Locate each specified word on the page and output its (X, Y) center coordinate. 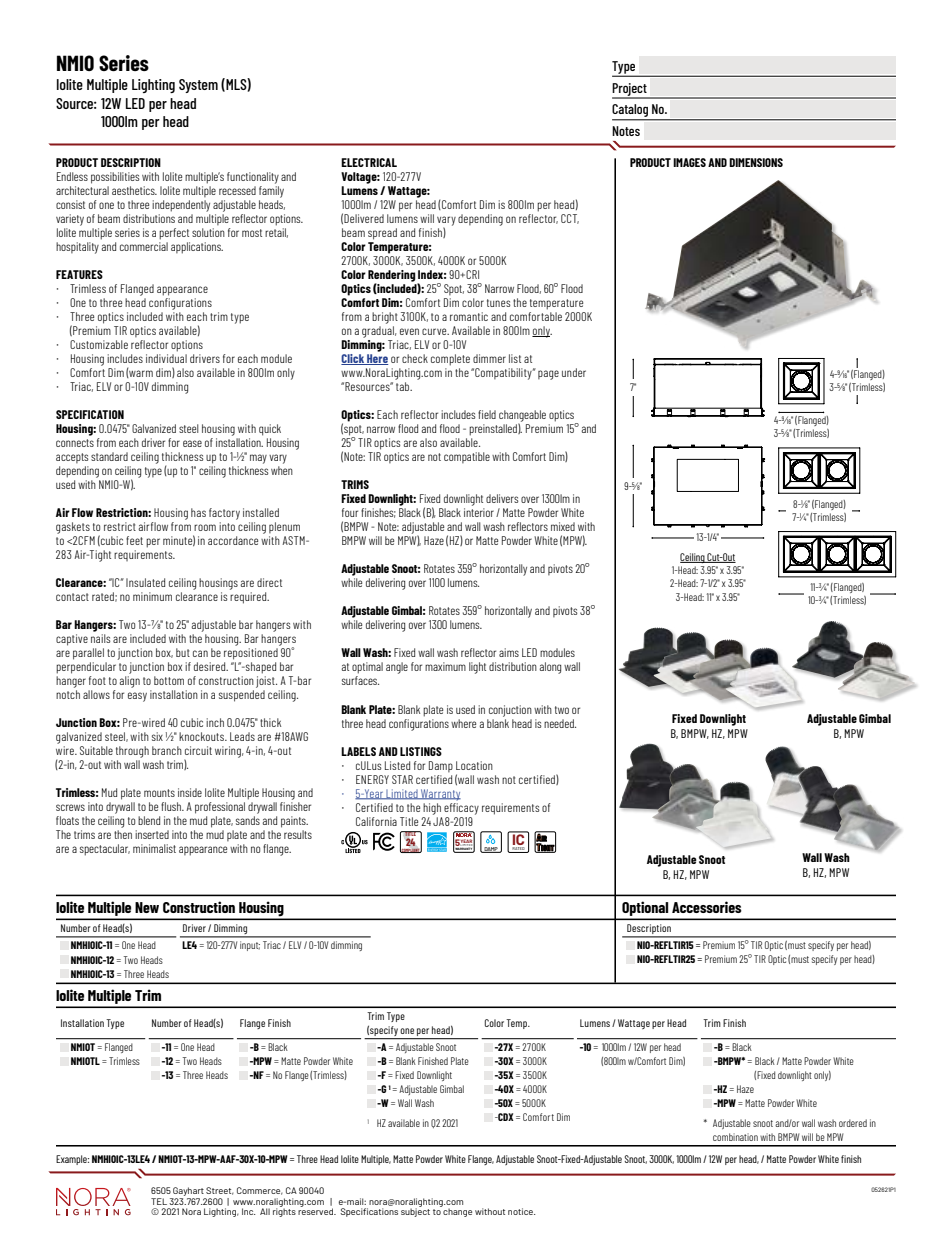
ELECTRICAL (369, 162)
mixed (563, 526)
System (198, 86)
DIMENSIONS (756, 162)
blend (149, 820)
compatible (467, 457)
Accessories (707, 907)
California (376, 821)
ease (192, 443)
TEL (159, 1201)
